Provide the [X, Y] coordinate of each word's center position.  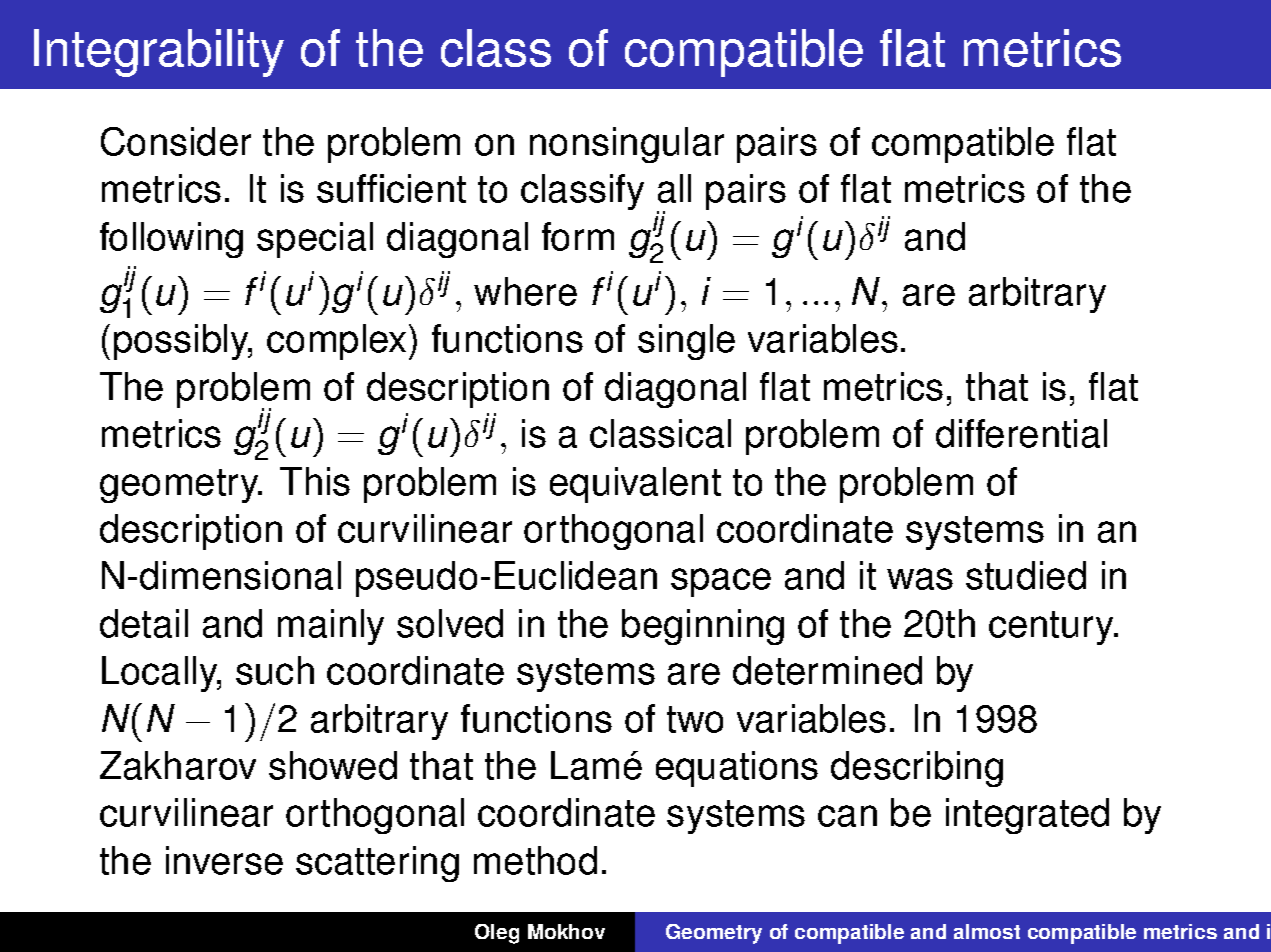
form [578, 236]
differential [1021, 433]
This [315, 481]
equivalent [635, 485]
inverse [224, 860]
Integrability [159, 53]
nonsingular [627, 145]
